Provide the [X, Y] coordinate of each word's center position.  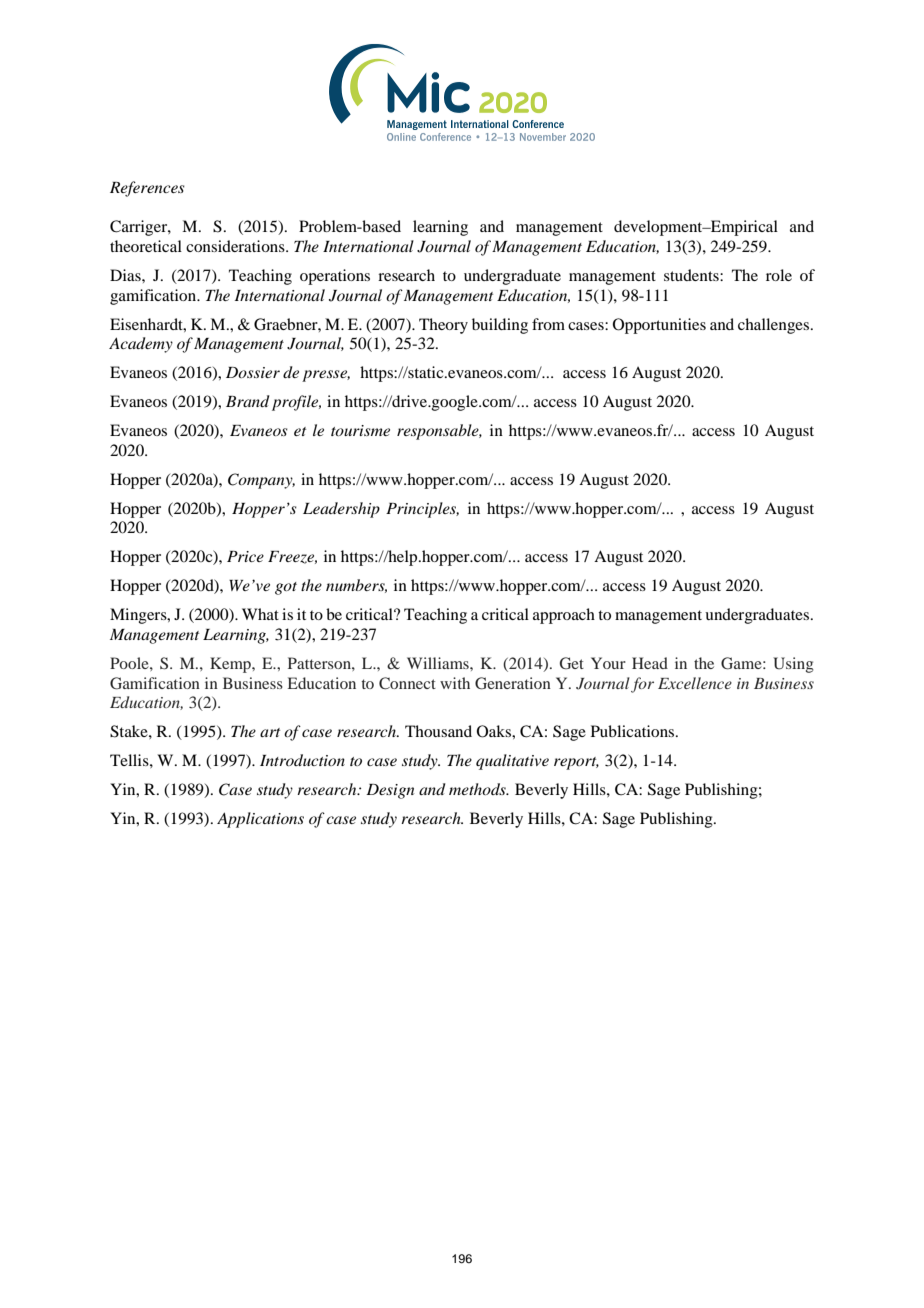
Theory [443, 326]
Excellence [695, 683]
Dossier [253, 372]
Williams [439, 663]
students [692, 275]
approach [564, 616]
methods [478, 789]
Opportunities [659, 326]
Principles [422, 510]
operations [335, 277]
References [147, 189]
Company [261, 481]
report [576, 763]
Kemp [231, 665]
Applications [260, 820]
